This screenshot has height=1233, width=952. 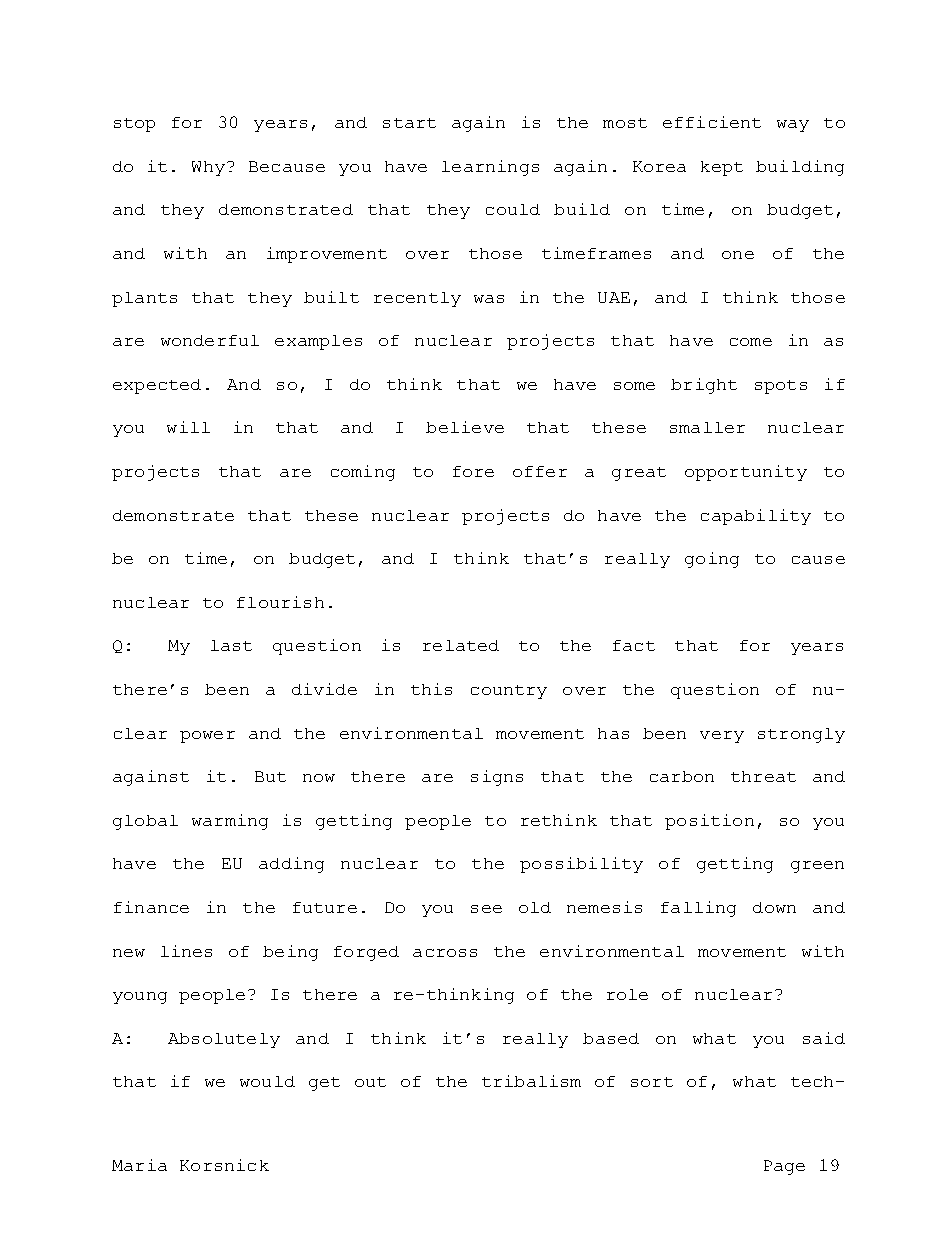 What do you see at coordinates (151, 907) in the screenshot?
I see `finance` at bounding box center [151, 907].
